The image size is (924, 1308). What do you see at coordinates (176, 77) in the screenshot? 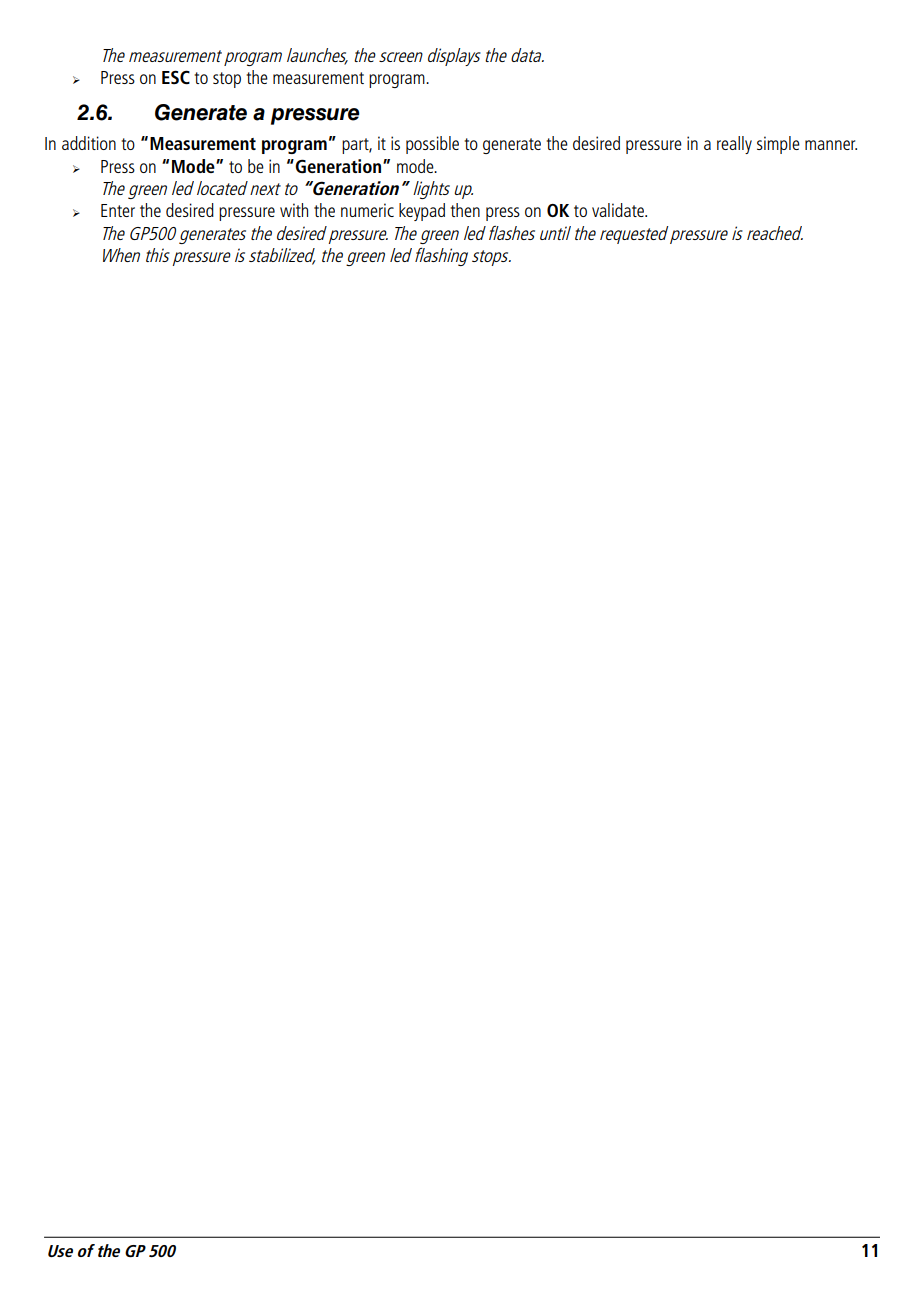
I see `ESC` at bounding box center [176, 77].
